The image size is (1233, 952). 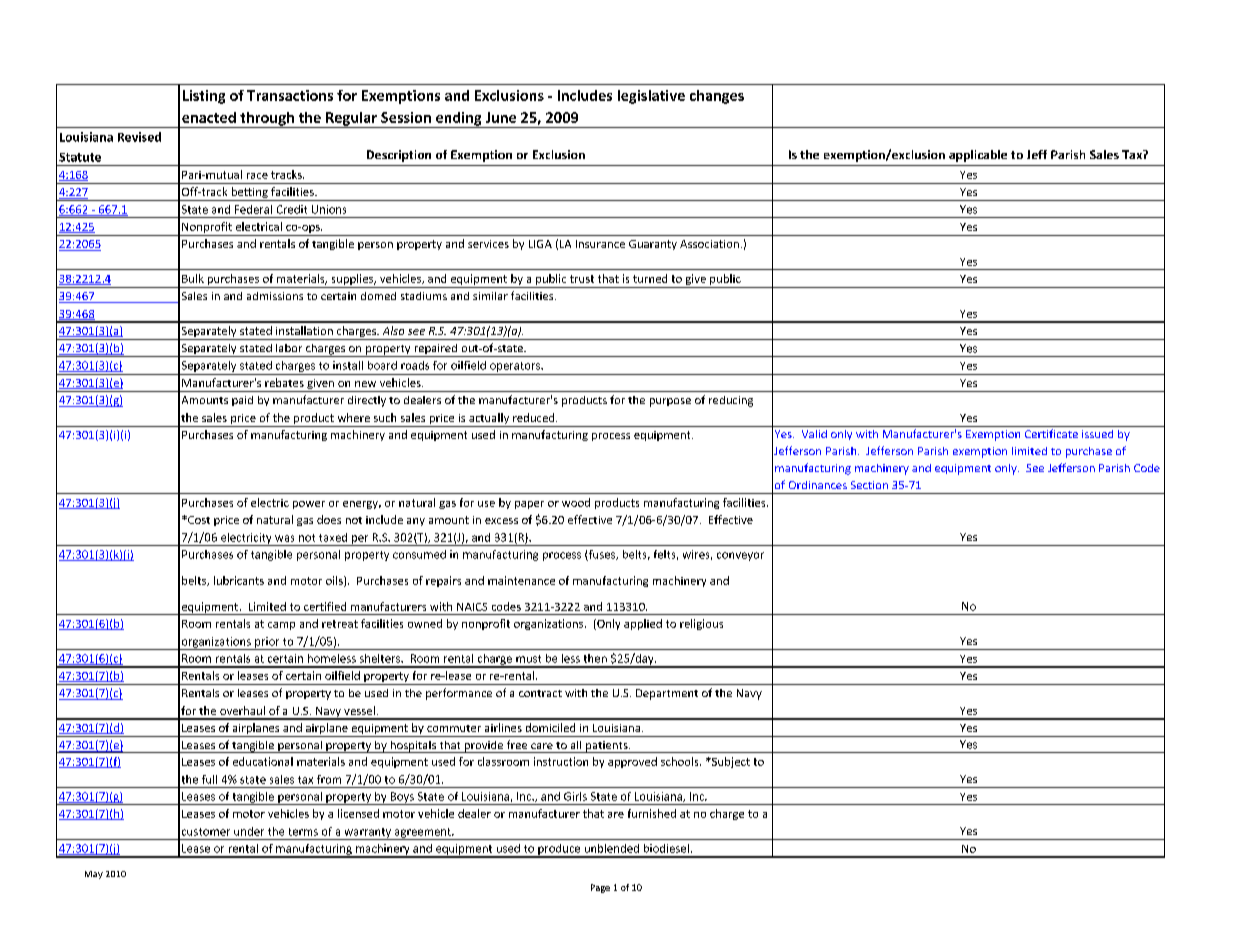 I want to click on religious, so click(x=701, y=624).
